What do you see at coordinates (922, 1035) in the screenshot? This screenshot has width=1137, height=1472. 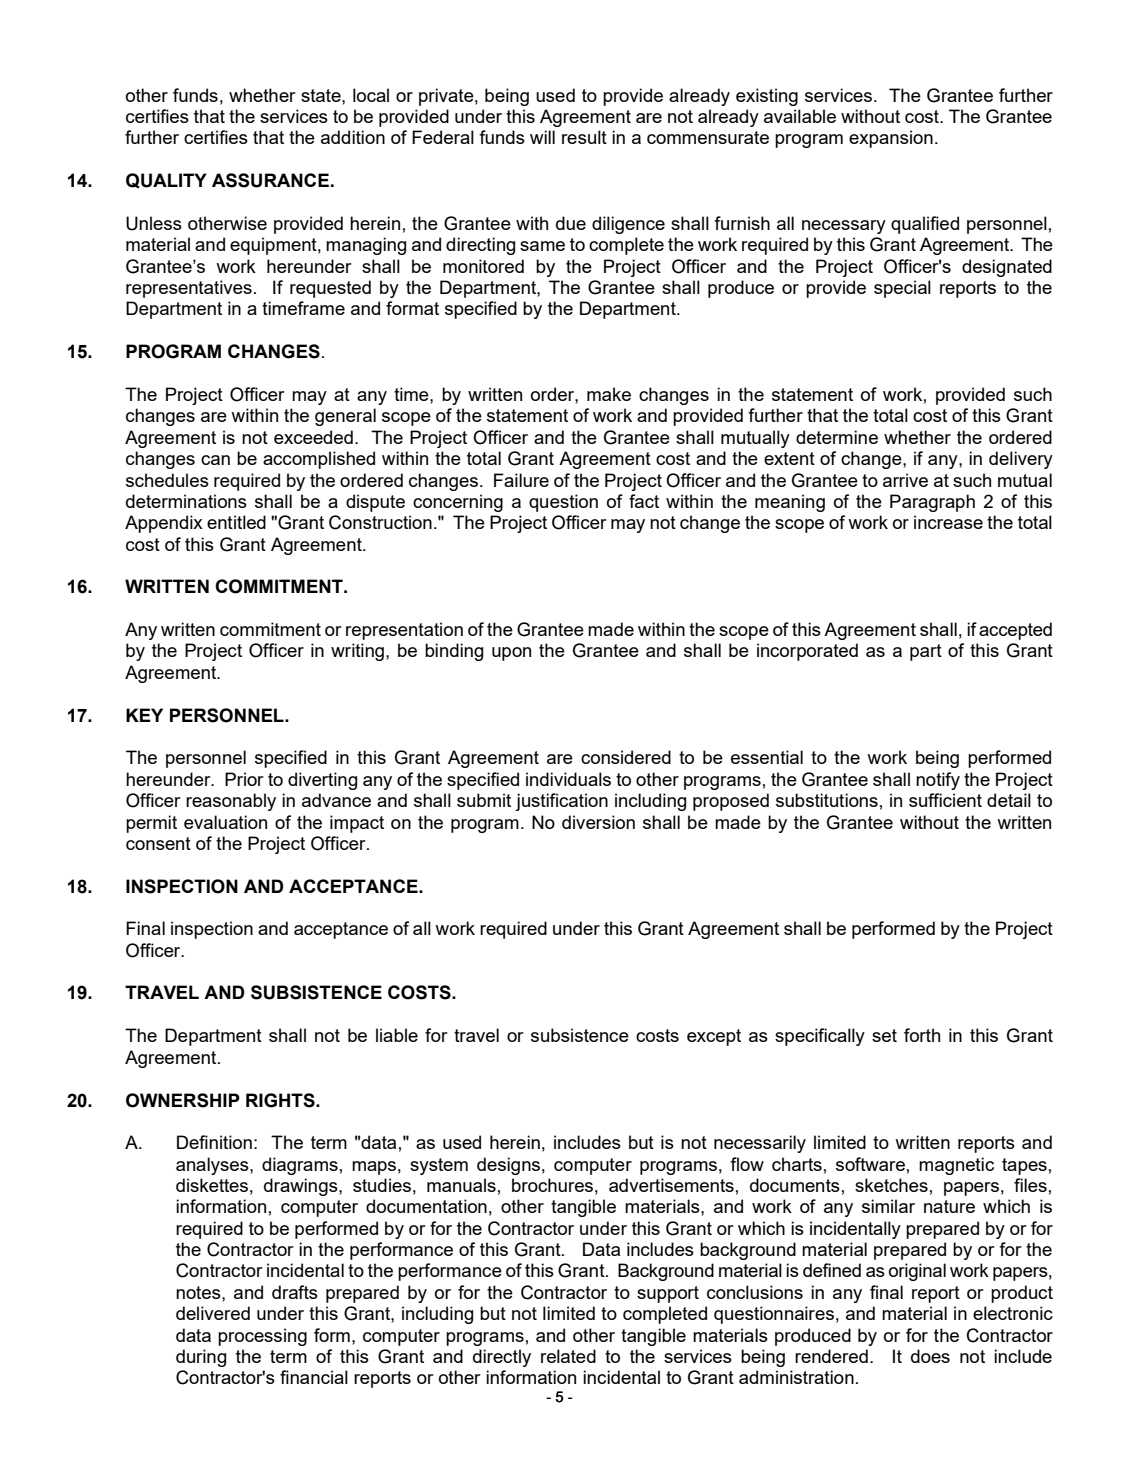 I see `forth` at bounding box center [922, 1035].
